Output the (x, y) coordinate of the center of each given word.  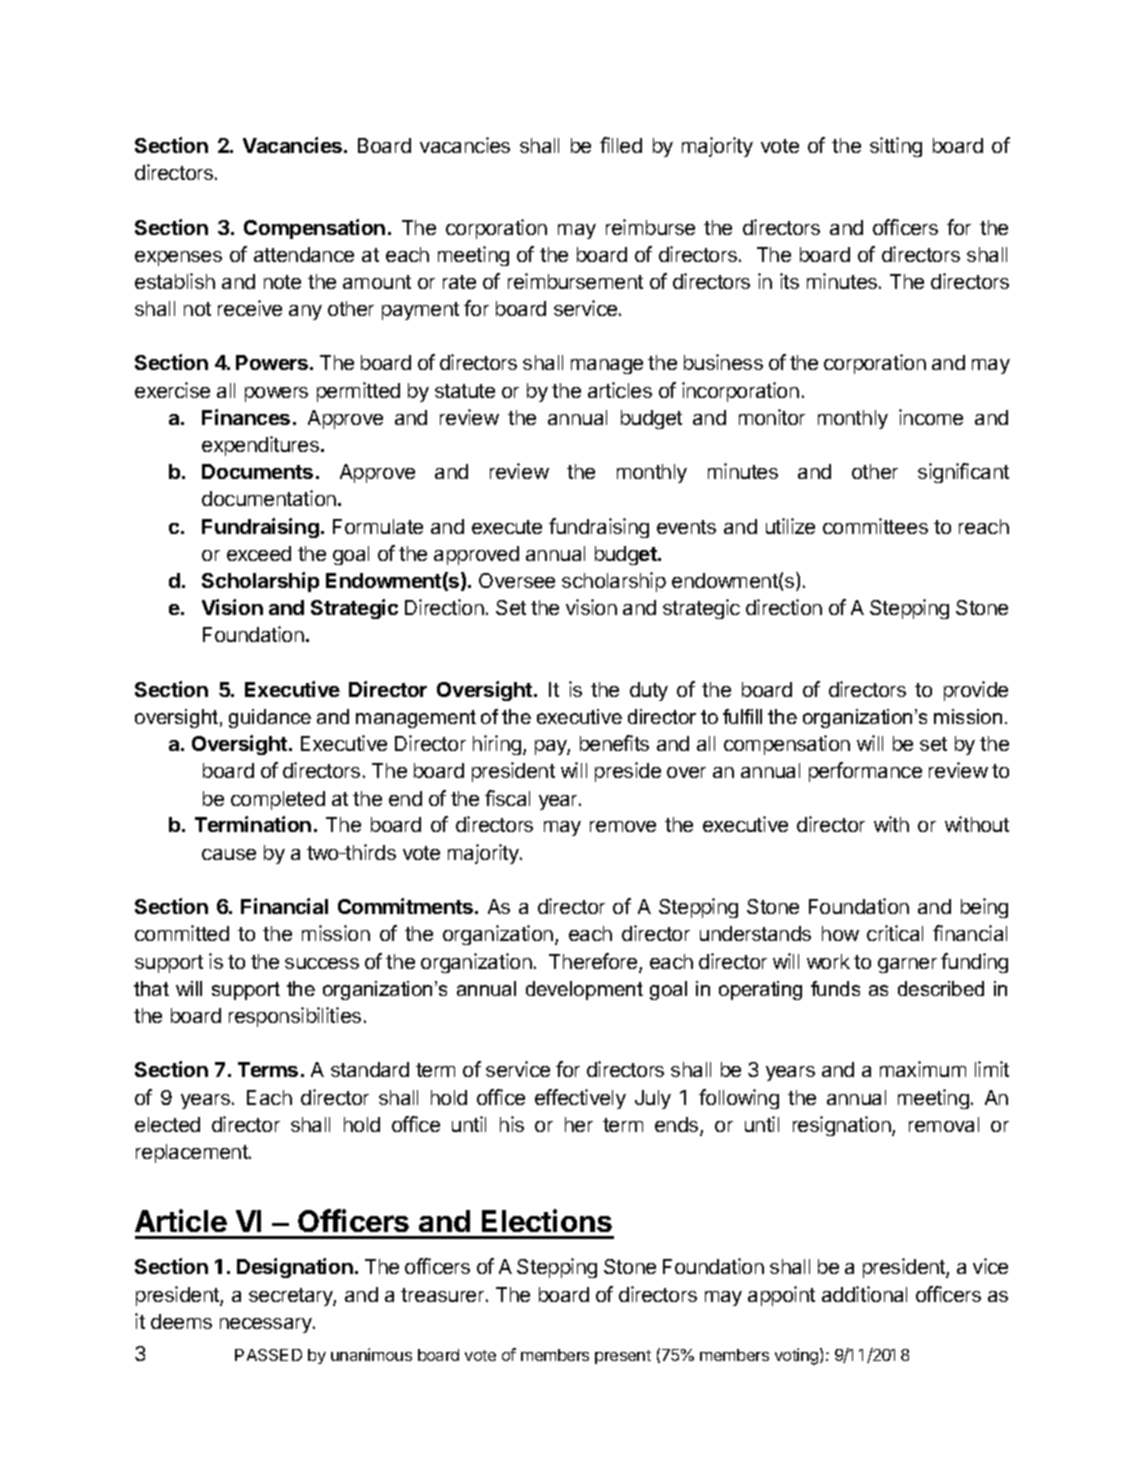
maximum (923, 1069)
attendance (304, 254)
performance (865, 772)
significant (963, 473)
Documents (257, 471)
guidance (270, 718)
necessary (267, 1325)
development (584, 990)
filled (621, 145)
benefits (614, 743)
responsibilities (295, 1017)
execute (507, 527)
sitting (896, 147)
